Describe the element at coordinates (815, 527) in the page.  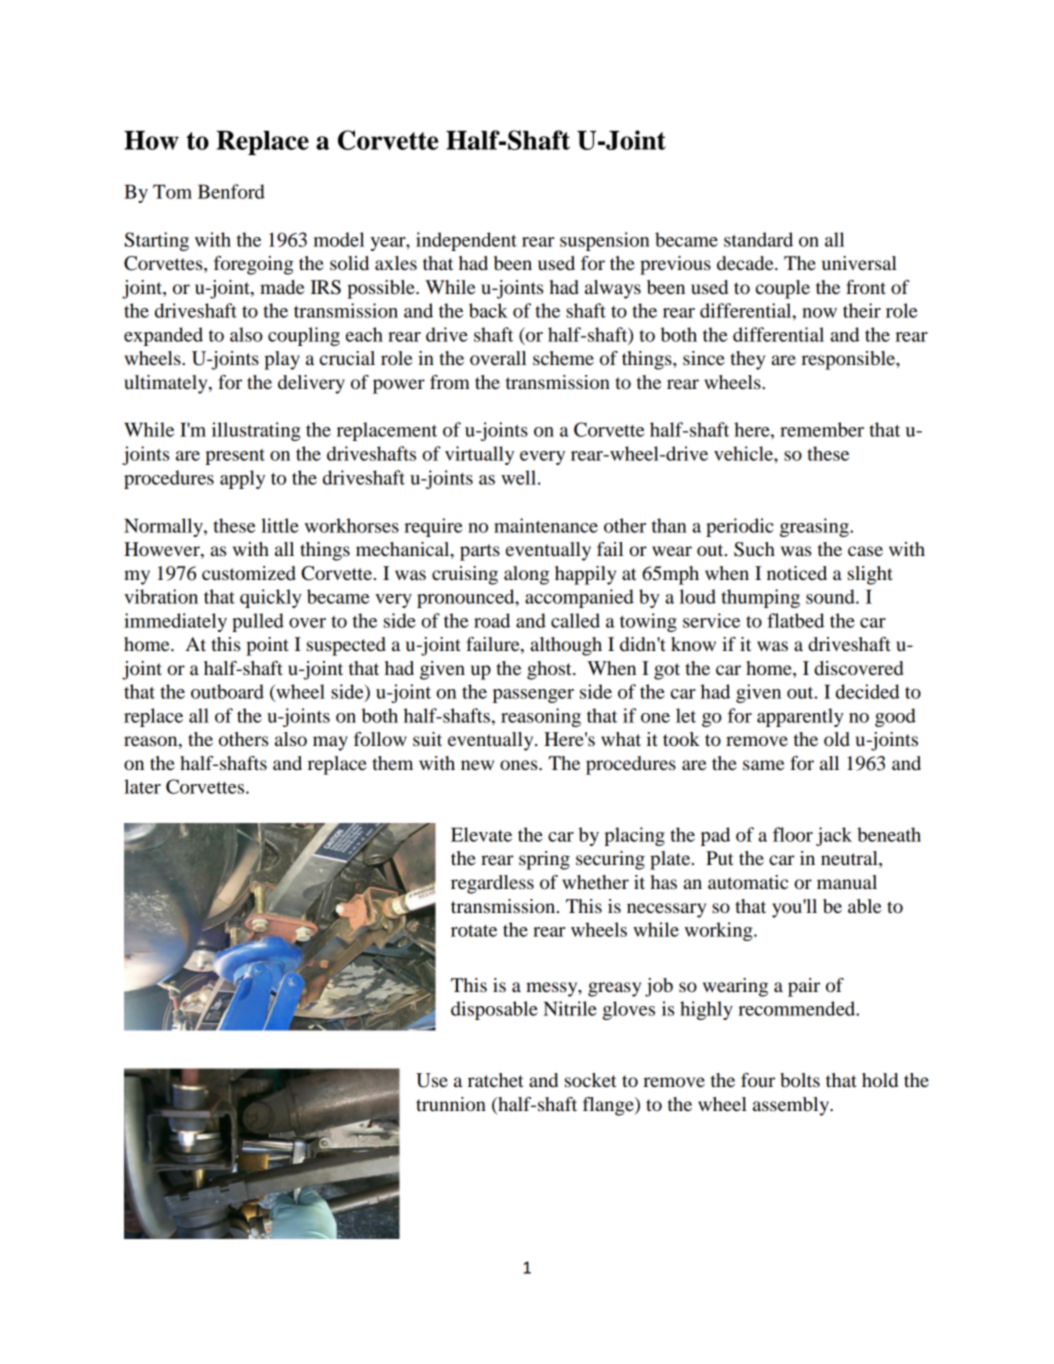
I see `greasing` at that location.
